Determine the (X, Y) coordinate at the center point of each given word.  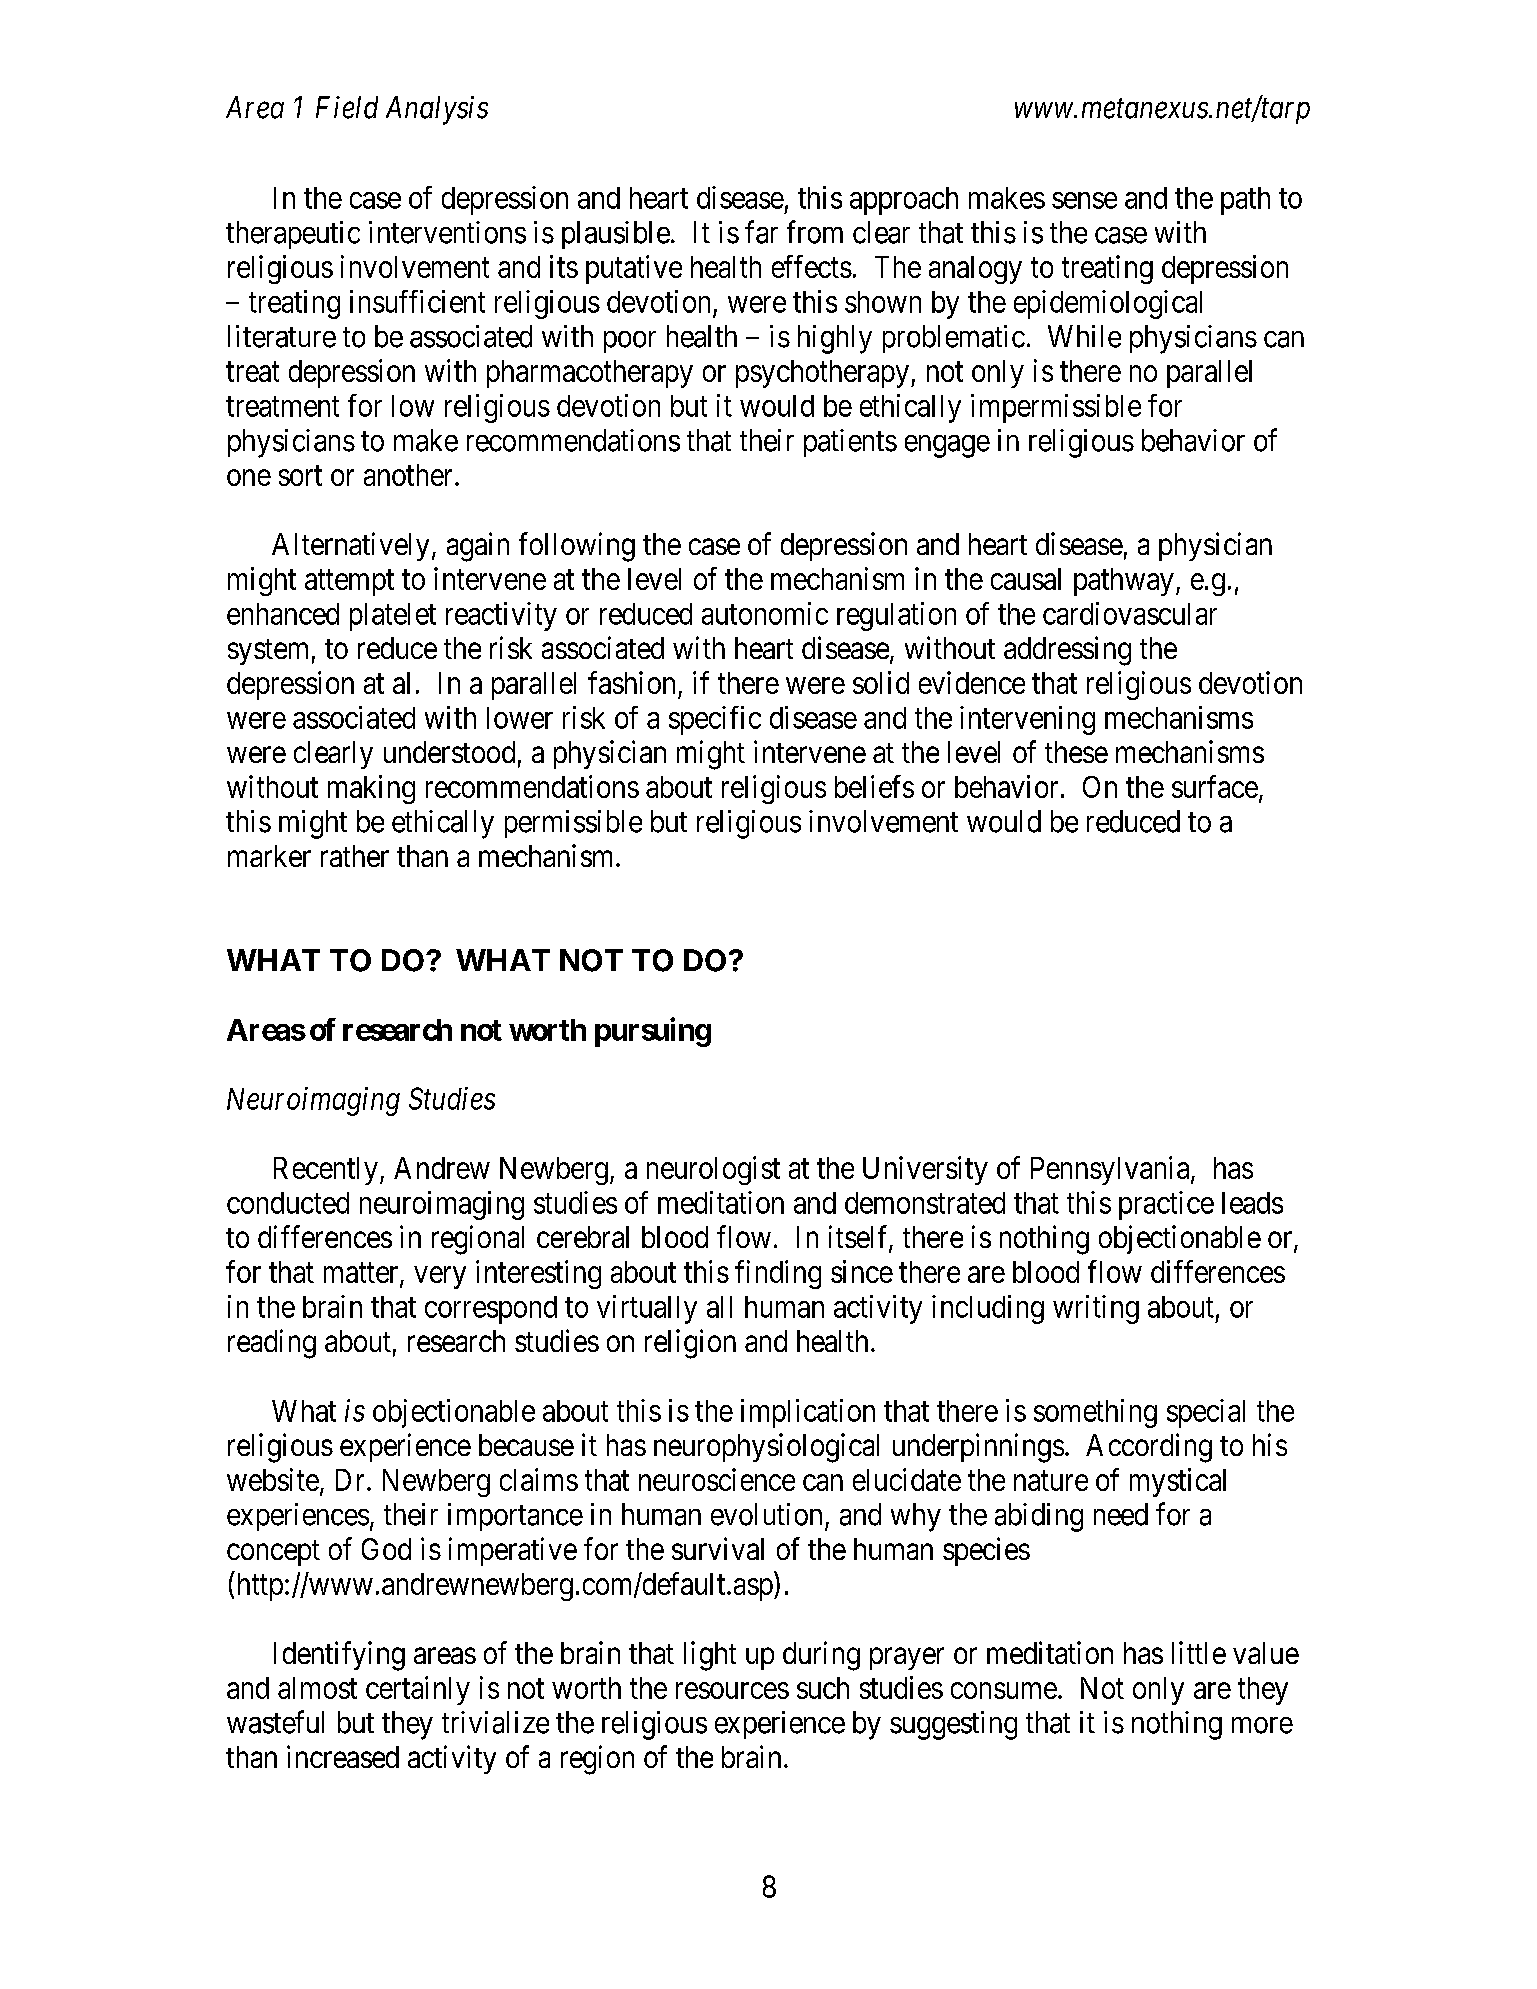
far (761, 232)
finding (778, 1274)
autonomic (765, 613)
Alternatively (350, 546)
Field (347, 107)
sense (1084, 200)
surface (1215, 786)
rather (355, 856)
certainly (418, 1690)
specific (715, 720)
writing (1096, 1309)
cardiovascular (1130, 613)
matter (362, 1274)
